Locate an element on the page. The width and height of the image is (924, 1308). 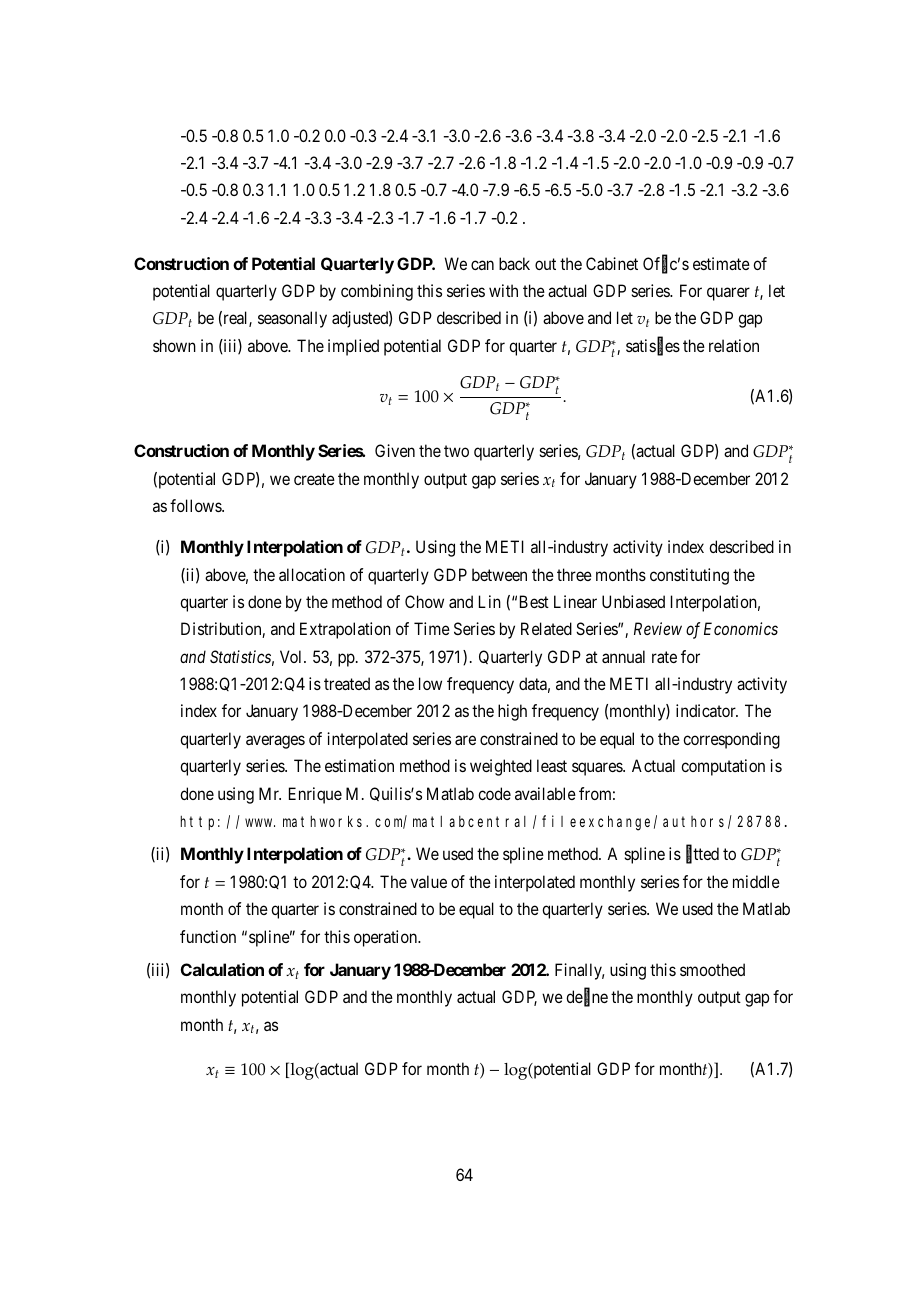
Calculation is located at coordinates (222, 969).
